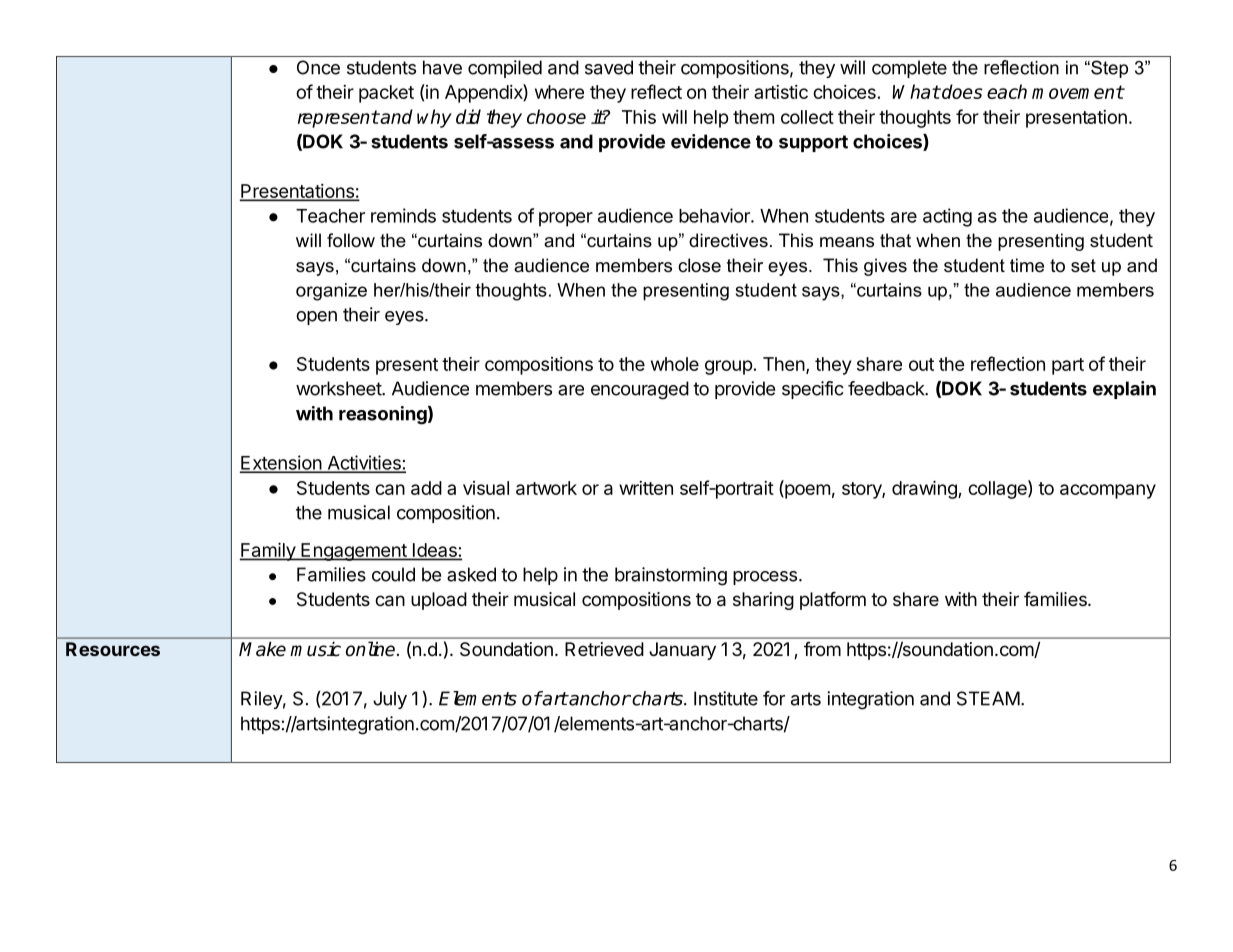  I want to click on STEAM, so click(988, 698).
